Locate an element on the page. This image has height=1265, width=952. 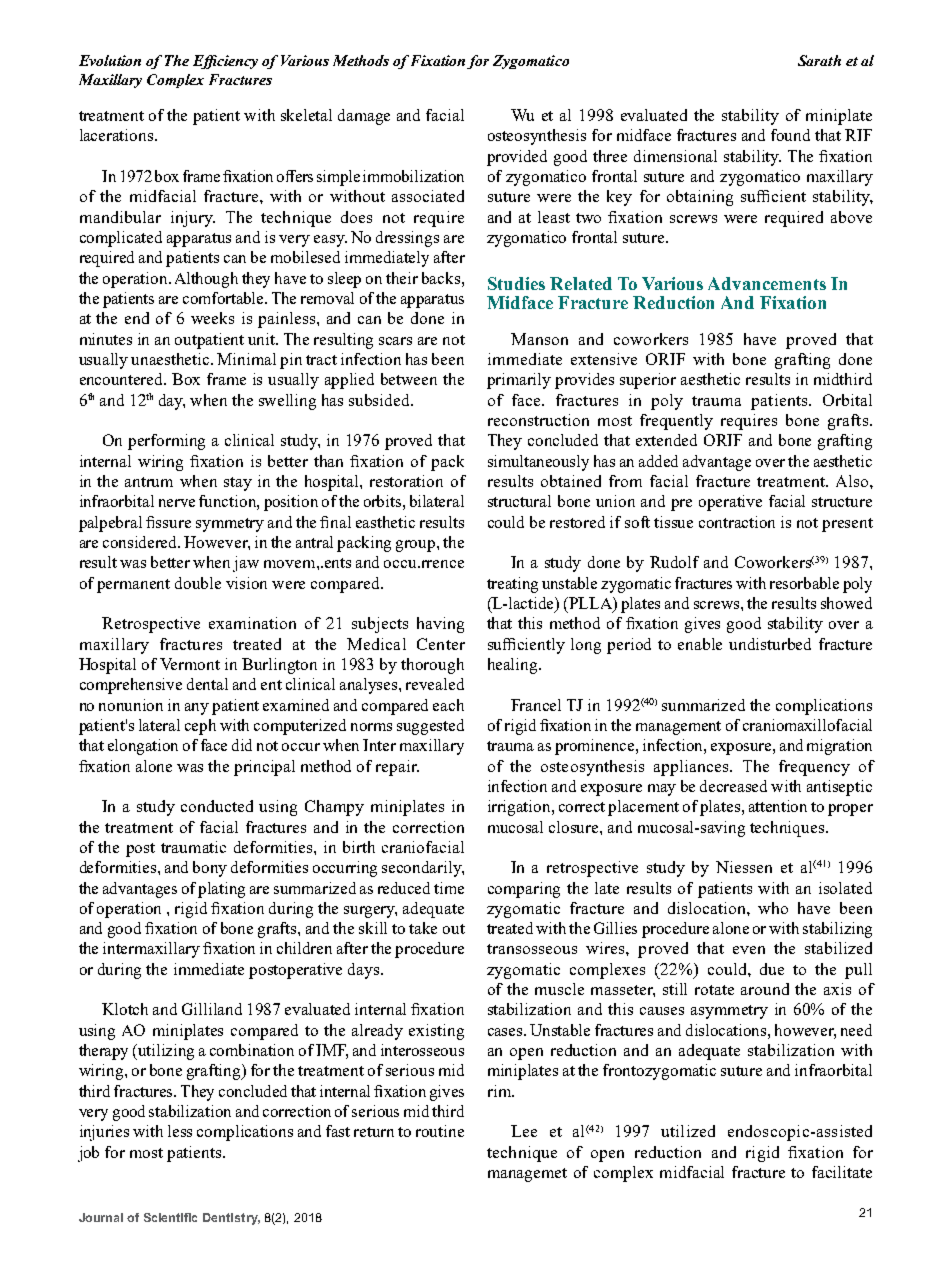
Efficiency is located at coordinates (225, 62).
